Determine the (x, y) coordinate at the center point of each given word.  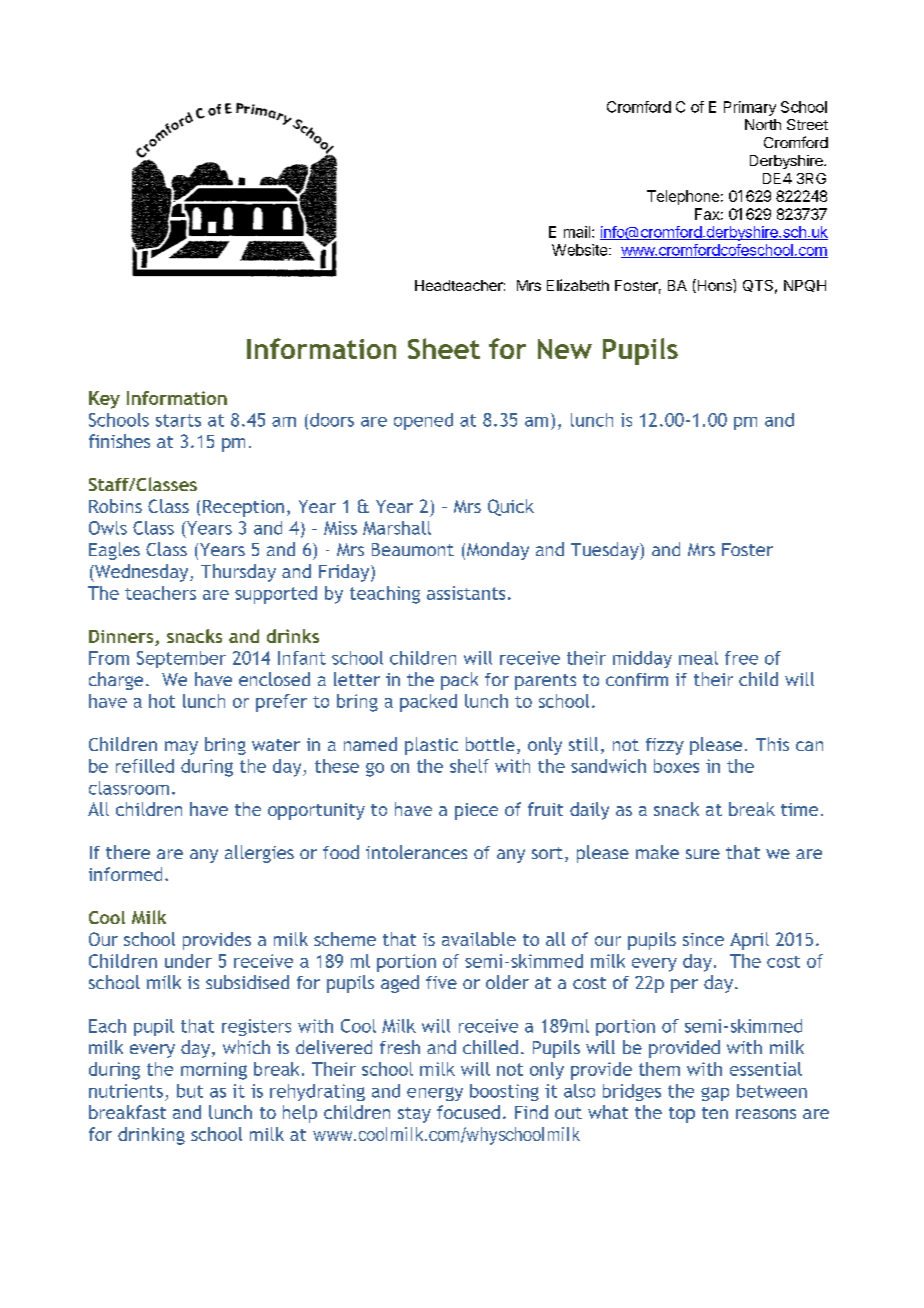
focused (468, 1112)
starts (178, 420)
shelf (469, 766)
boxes (676, 766)
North (763, 124)
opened (423, 421)
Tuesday (606, 551)
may (181, 748)
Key (104, 400)
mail (577, 232)
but (190, 1091)
